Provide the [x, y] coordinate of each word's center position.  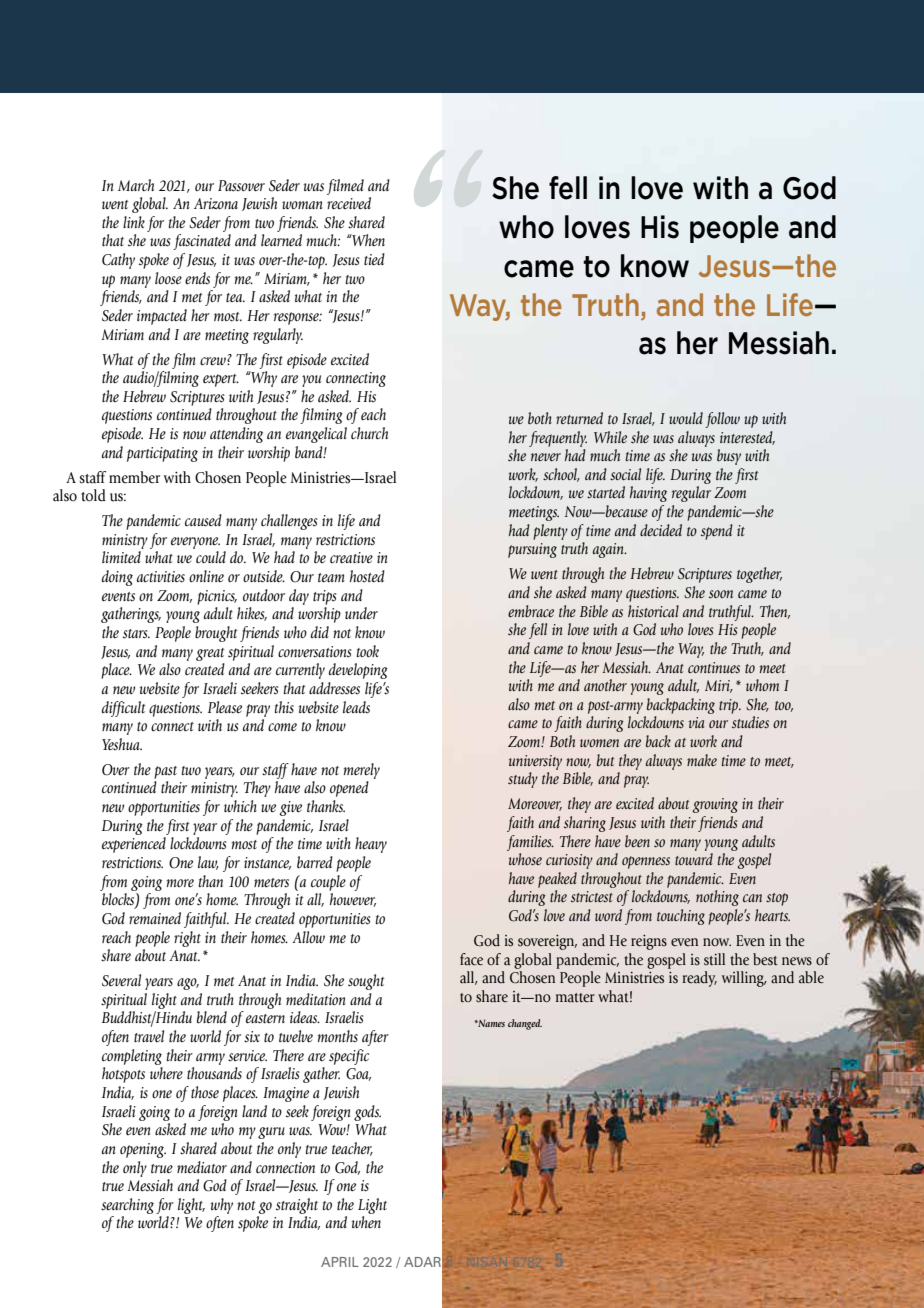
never [546, 457]
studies [750, 722]
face [471, 959]
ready [699, 979]
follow [722, 420]
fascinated [202, 242]
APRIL [340, 1262]
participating [162, 454]
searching [127, 1206]
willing [744, 979]
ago [188, 984]
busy [729, 457]
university [535, 762]
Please [225, 707]
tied [374, 259]
